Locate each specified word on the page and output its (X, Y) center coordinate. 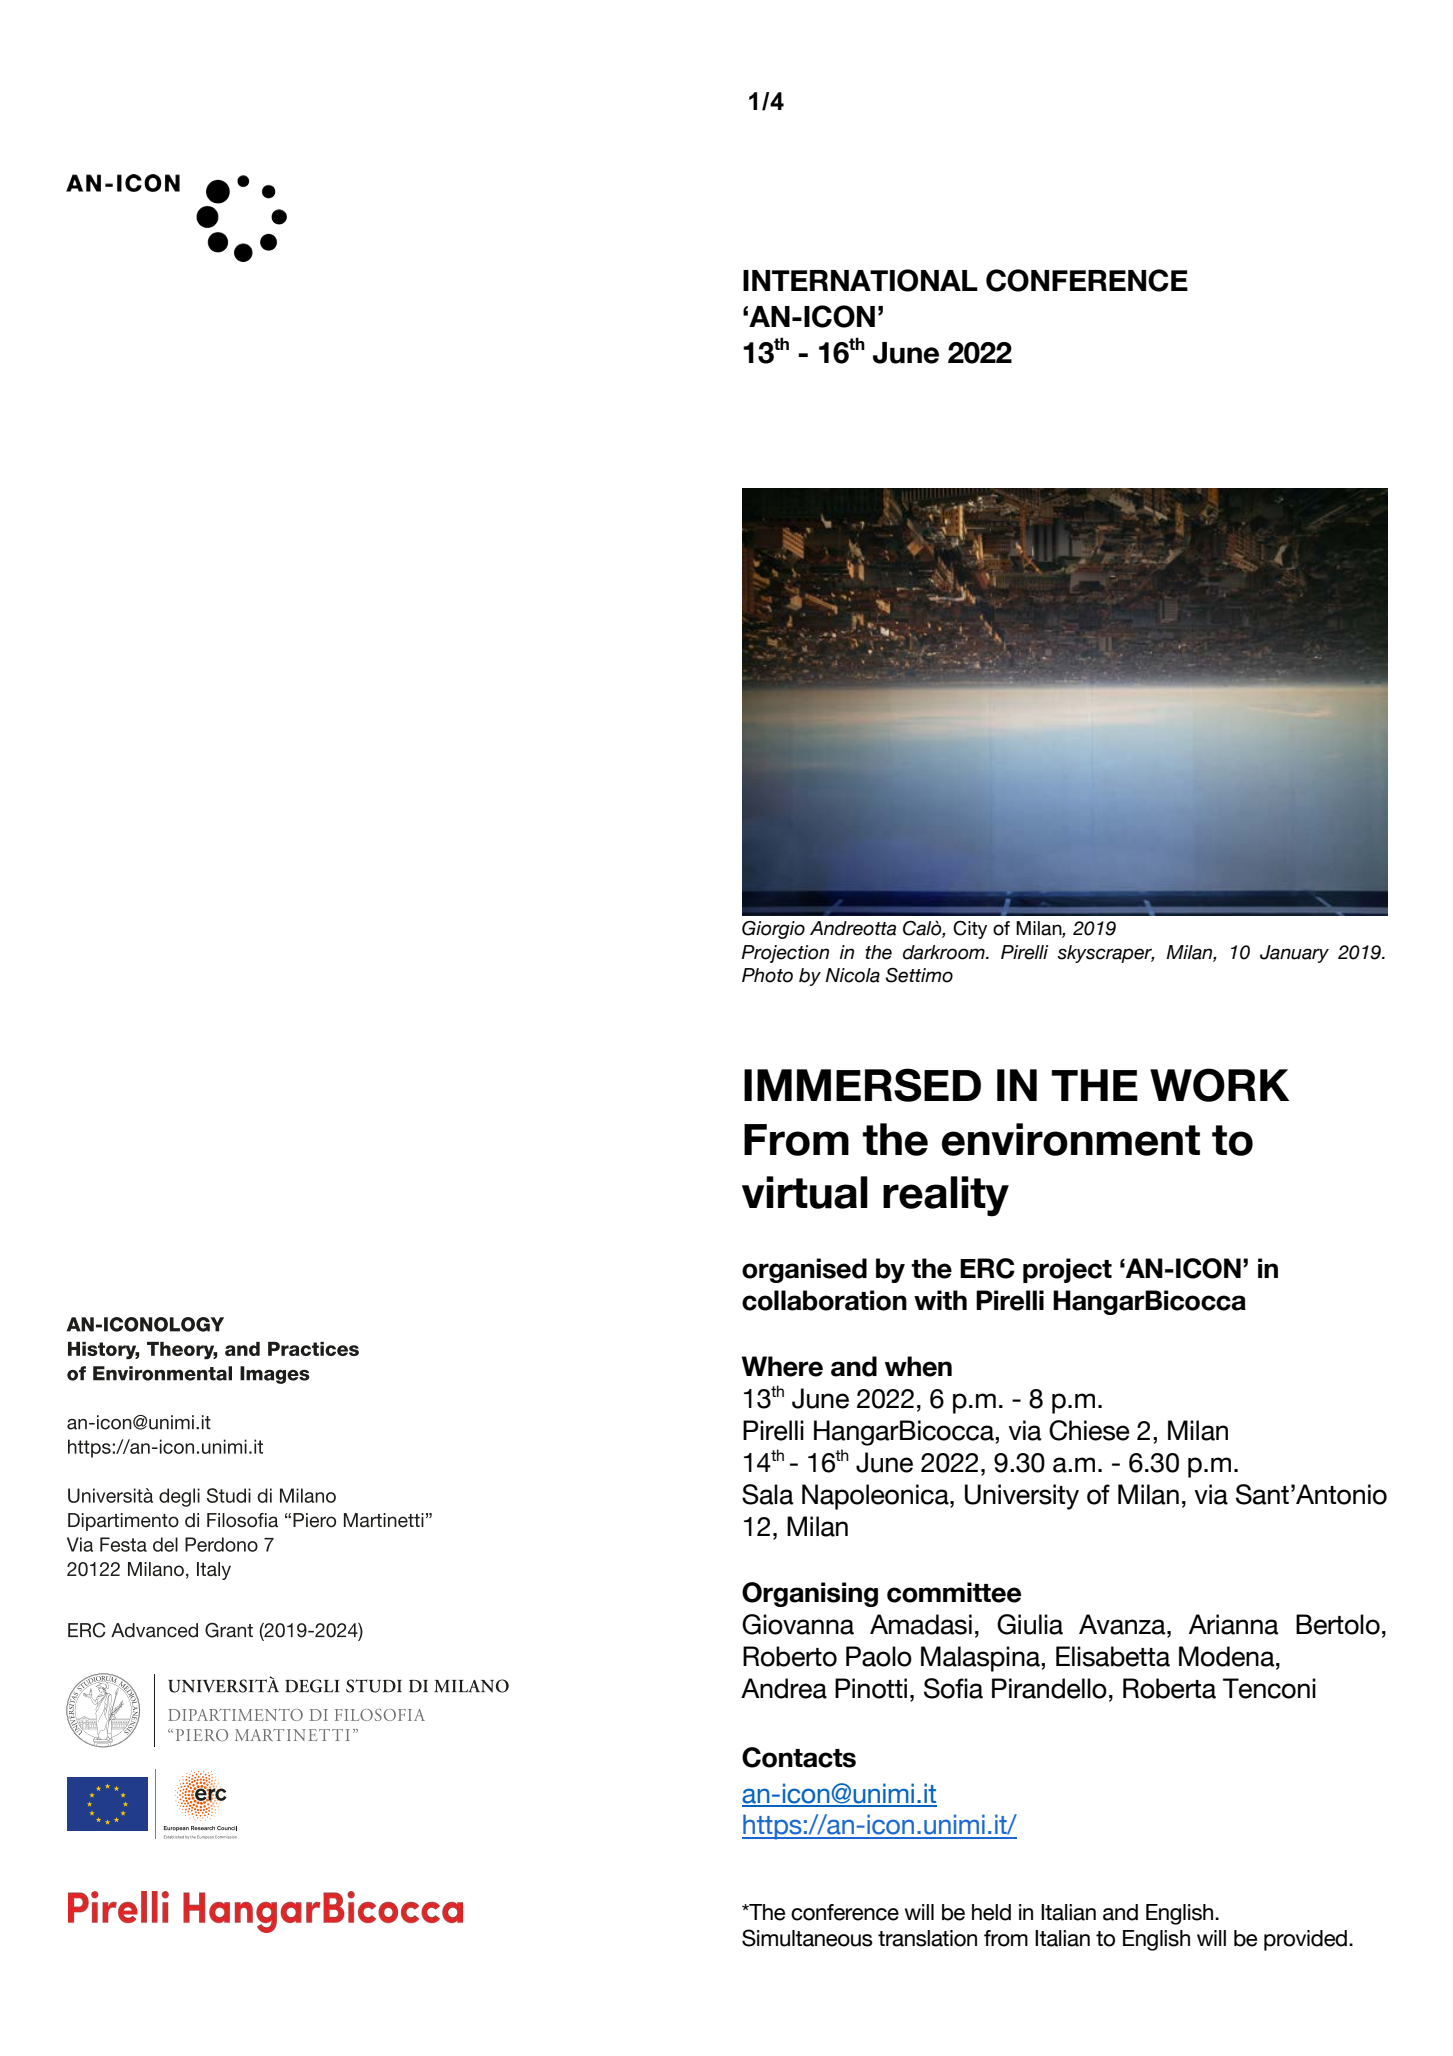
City (970, 929)
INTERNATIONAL (860, 280)
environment (1071, 1139)
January (1294, 954)
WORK (1219, 1085)
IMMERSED (862, 1085)
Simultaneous (807, 1938)
